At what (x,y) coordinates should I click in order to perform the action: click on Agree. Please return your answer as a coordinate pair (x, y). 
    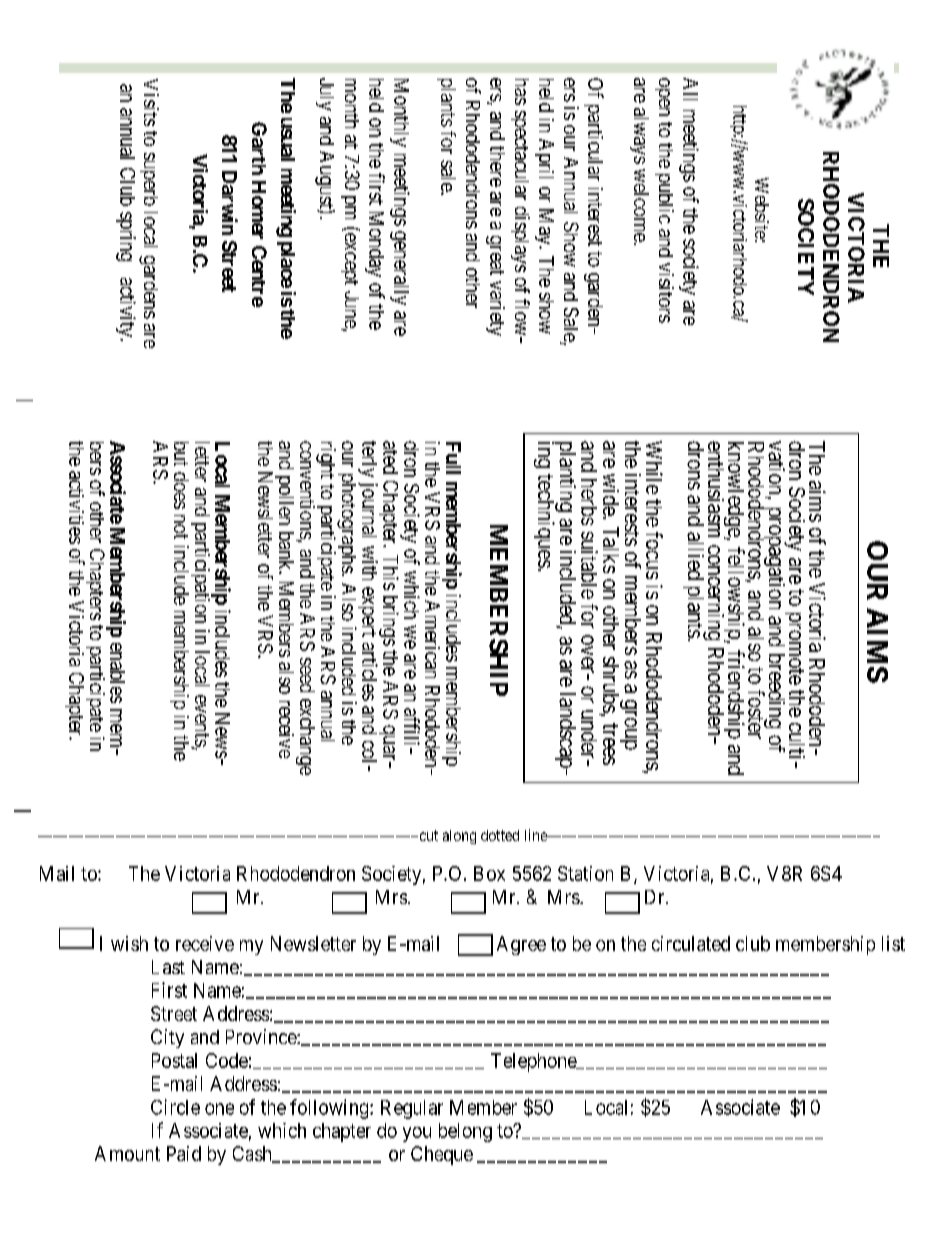
    Looking at the image, I should click on (521, 945).
